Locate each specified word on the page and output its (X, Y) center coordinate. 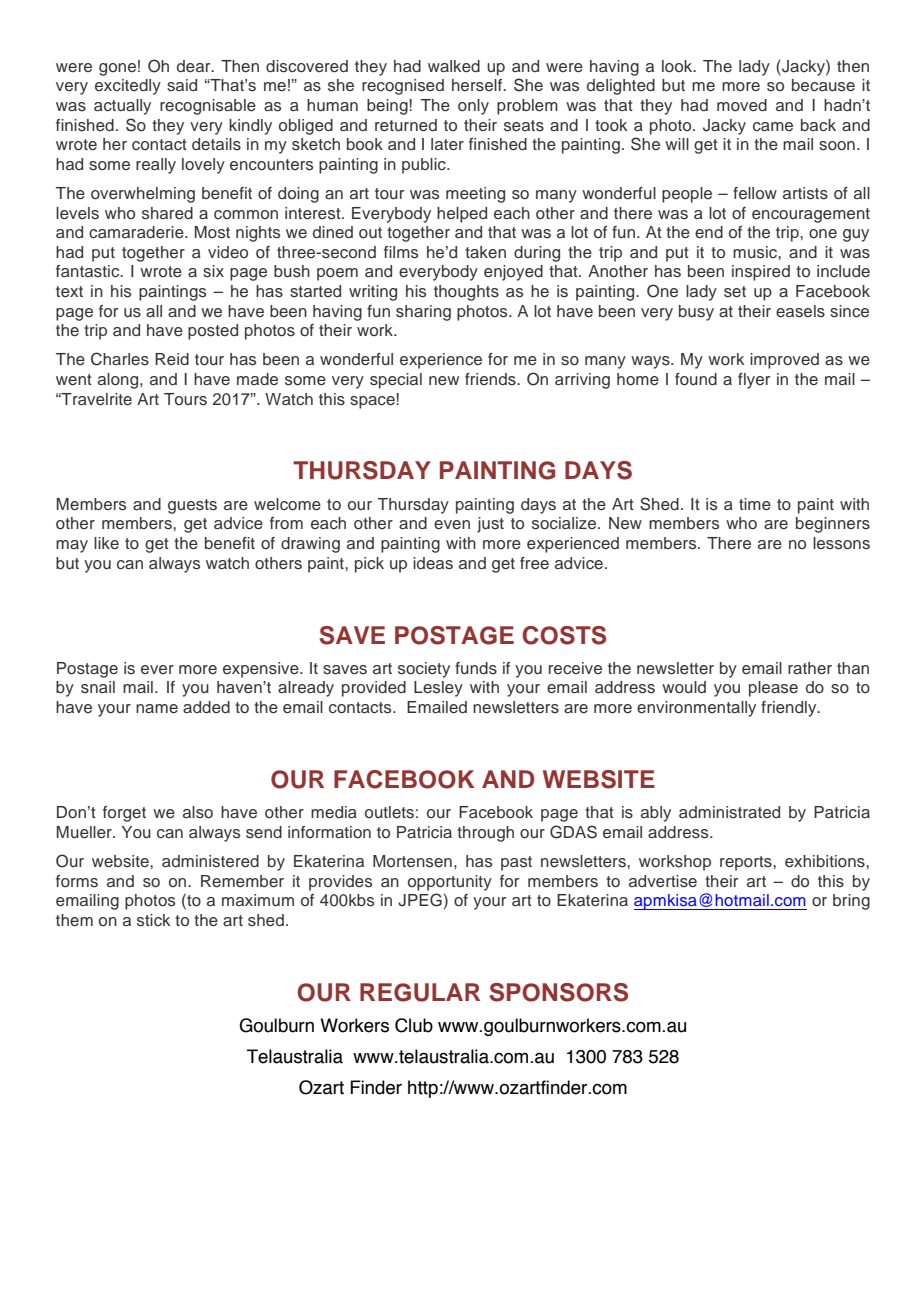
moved (742, 105)
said (182, 85)
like (106, 543)
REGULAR (420, 992)
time (755, 504)
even (452, 525)
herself (478, 85)
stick (153, 920)
